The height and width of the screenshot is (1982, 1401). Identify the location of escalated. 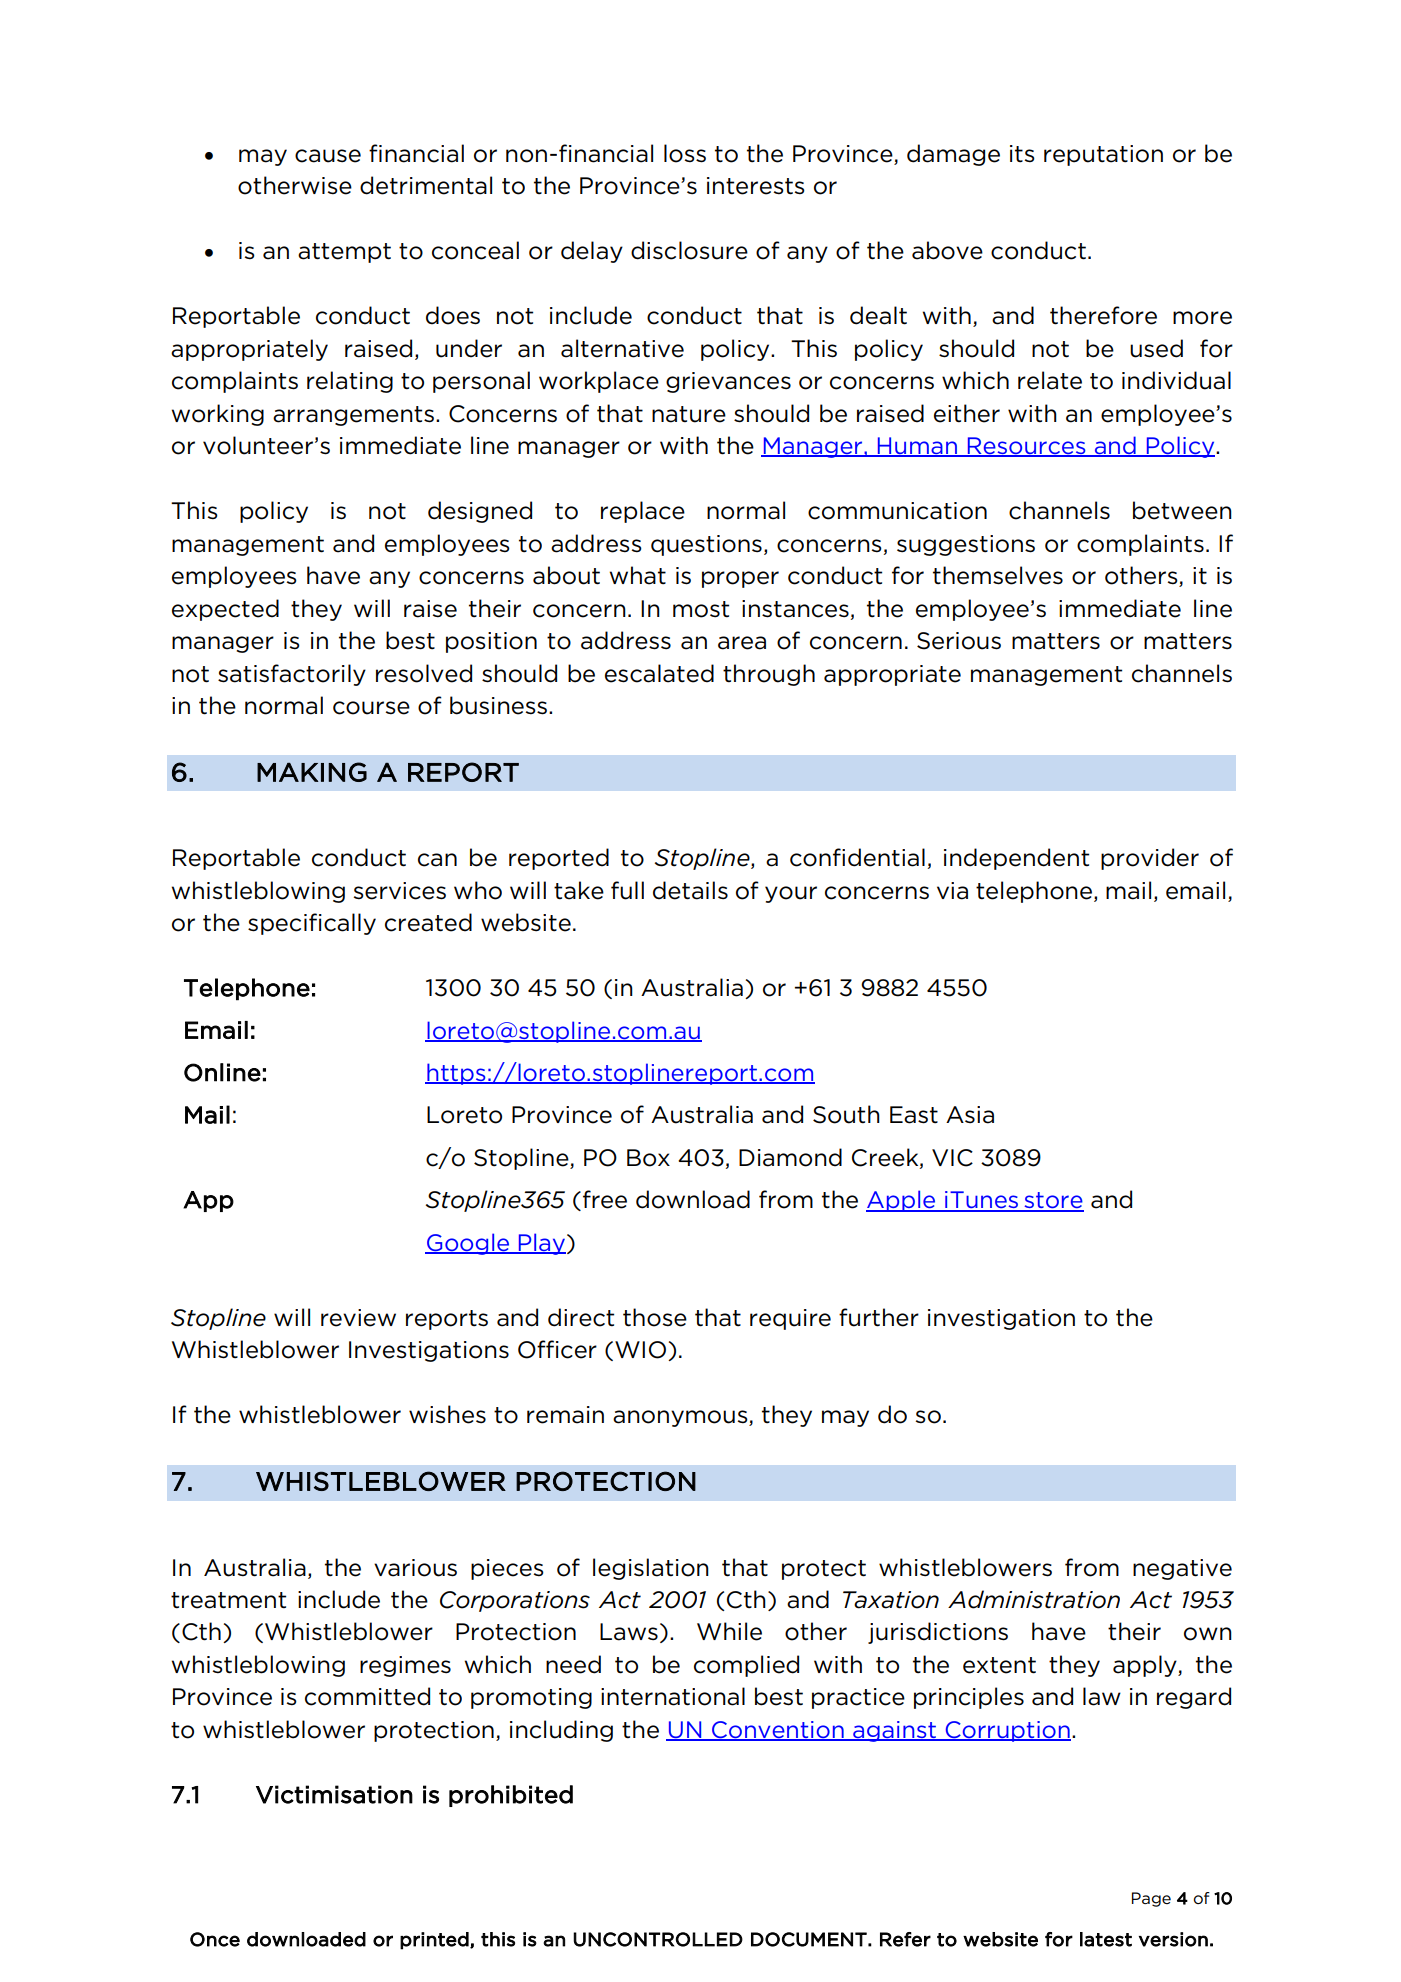
(659, 673).
